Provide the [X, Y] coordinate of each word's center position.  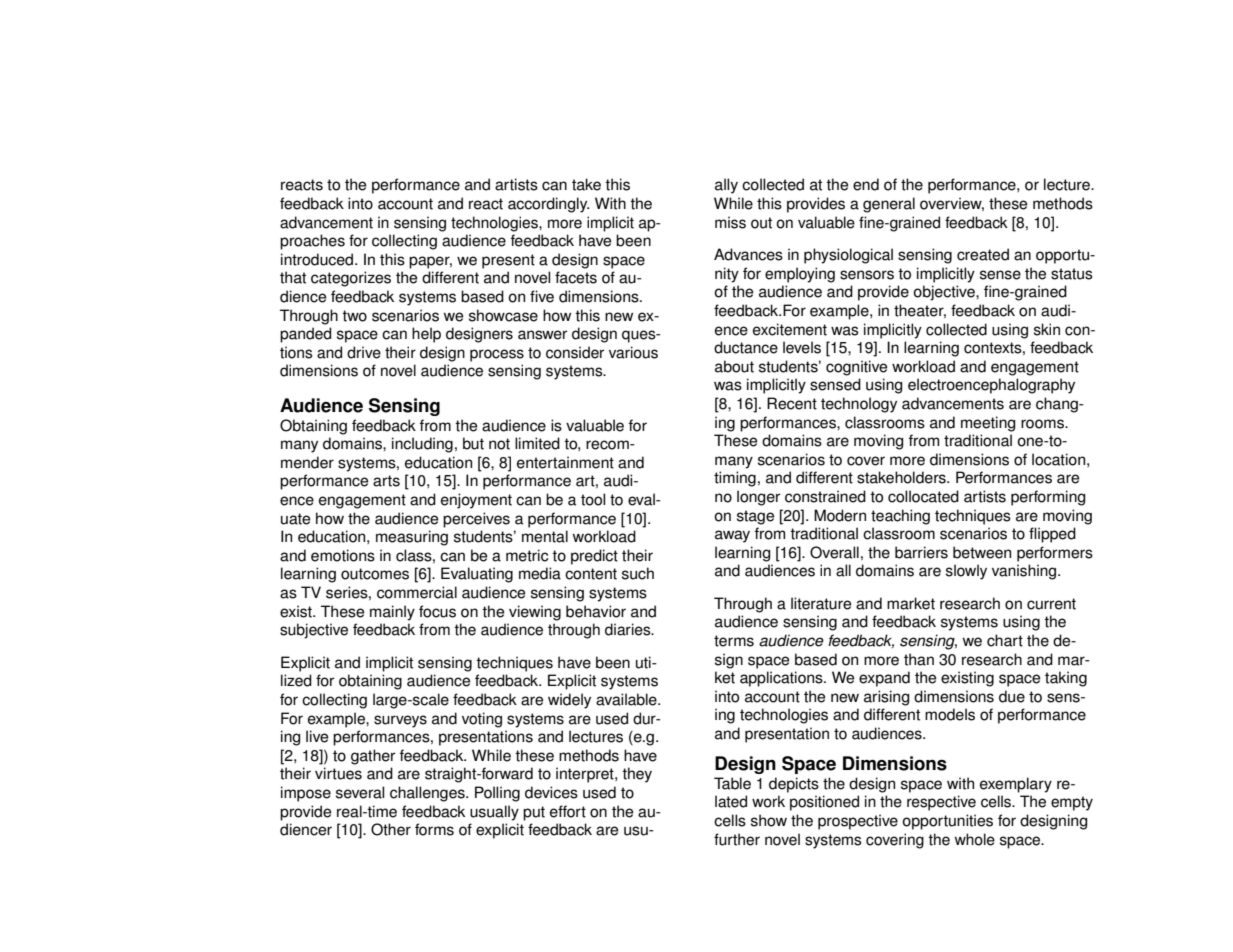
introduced [318, 259]
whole [975, 839]
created [983, 254]
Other [391, 829]
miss [730, 222]
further [737, 839]
